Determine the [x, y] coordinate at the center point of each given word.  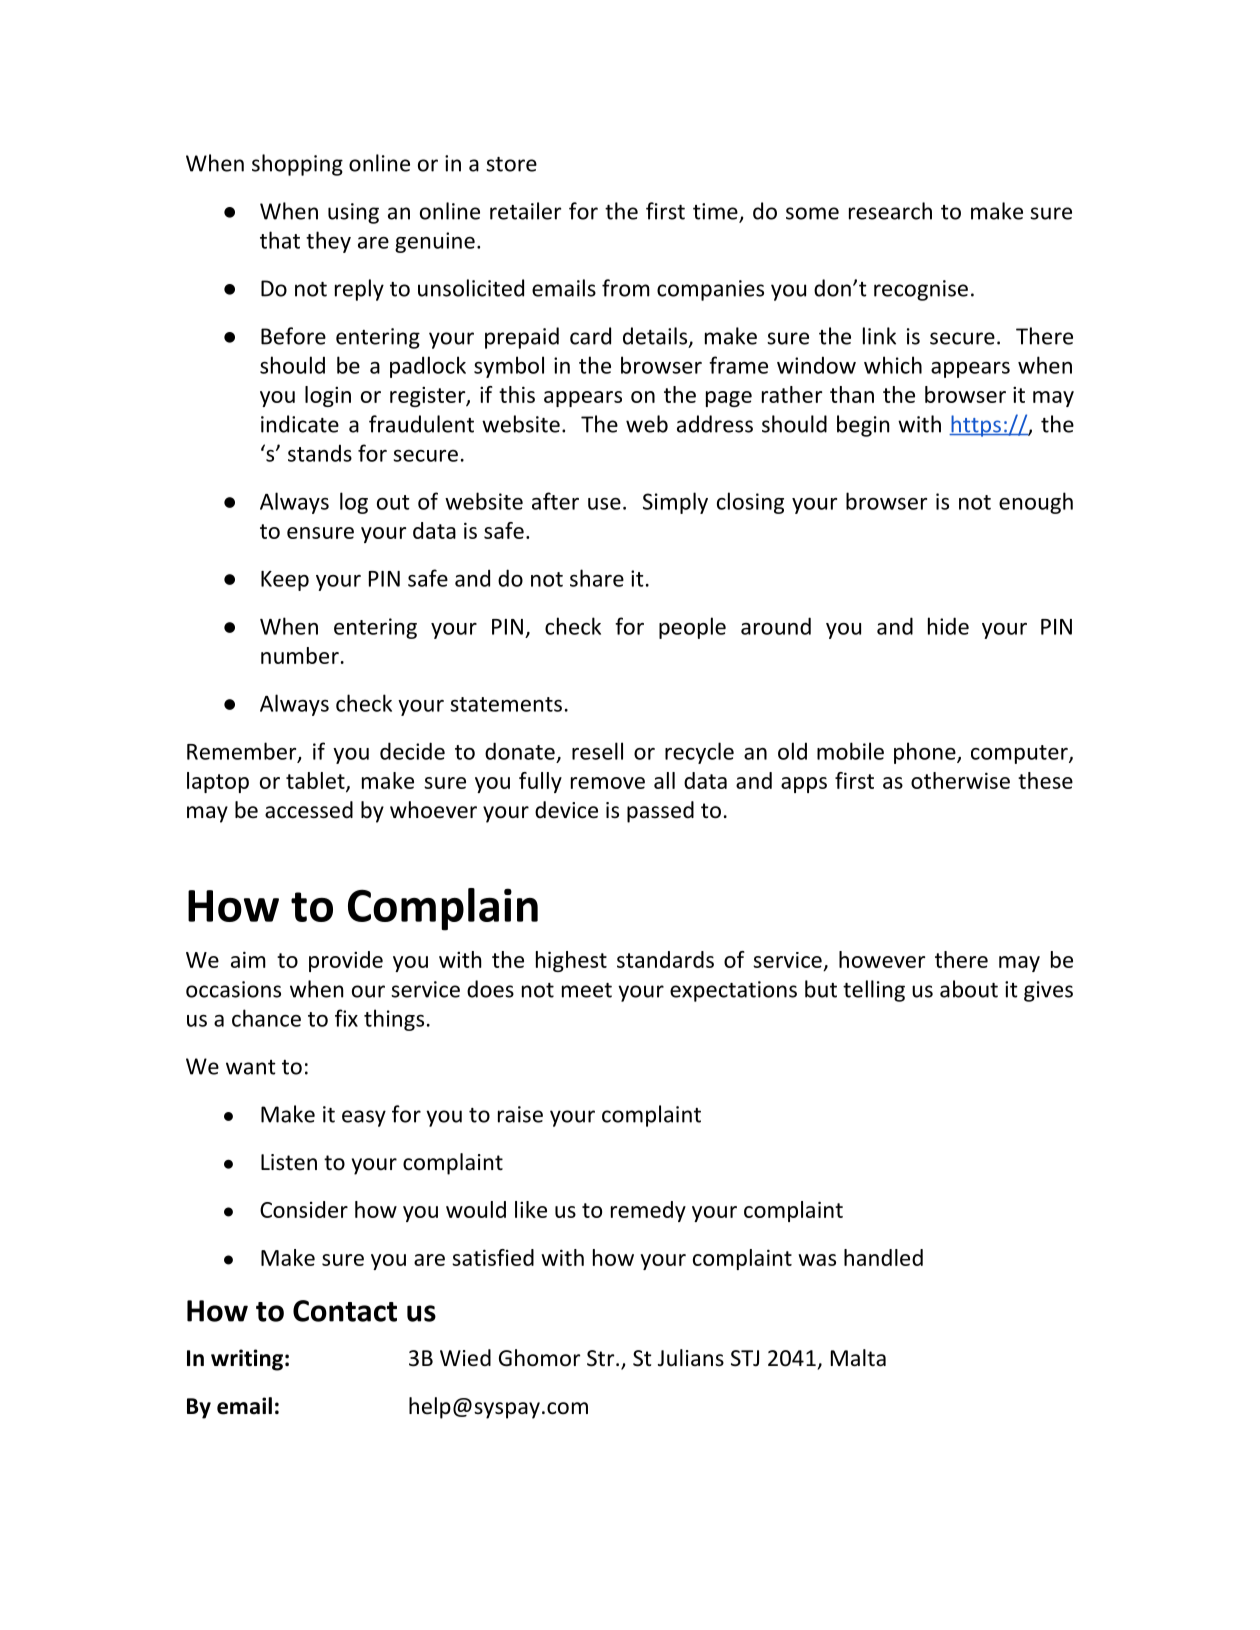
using [353, 213]
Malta [858, 1358]
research [890, 211]
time [716, 212]
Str [600, 1358]
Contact [345, 1311]
